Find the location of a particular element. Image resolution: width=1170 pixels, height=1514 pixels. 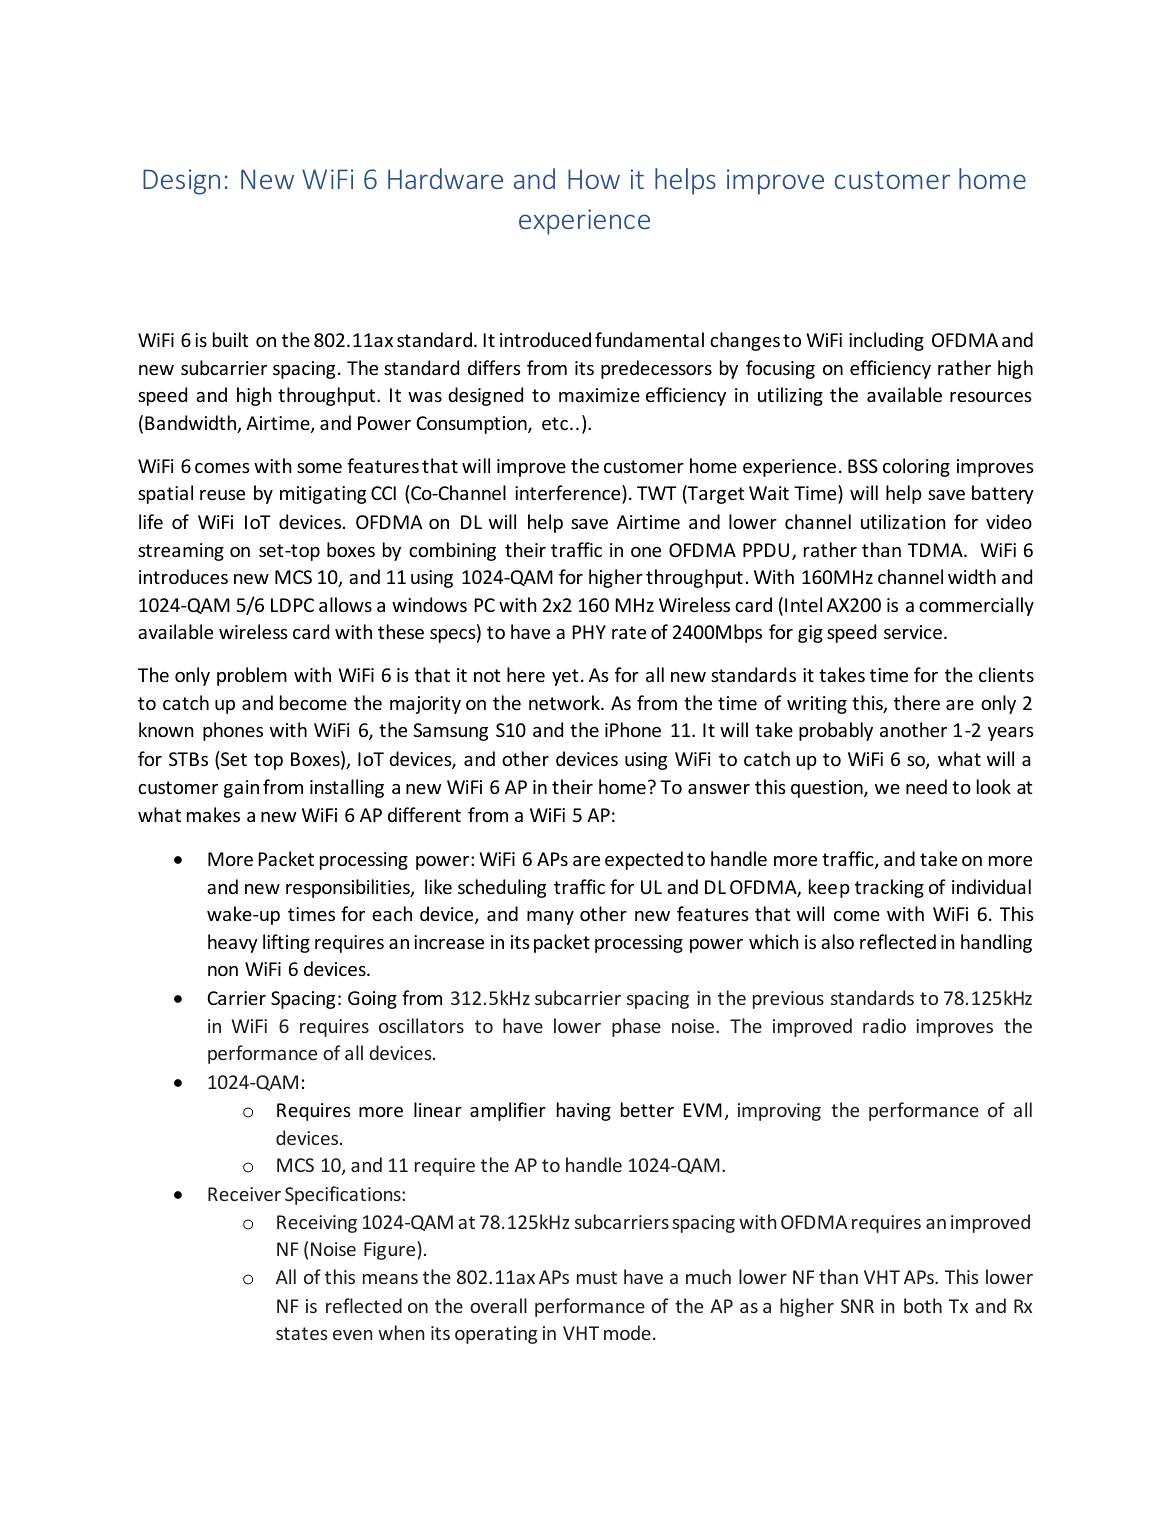

phase is located at coordinates (636, 1027).
